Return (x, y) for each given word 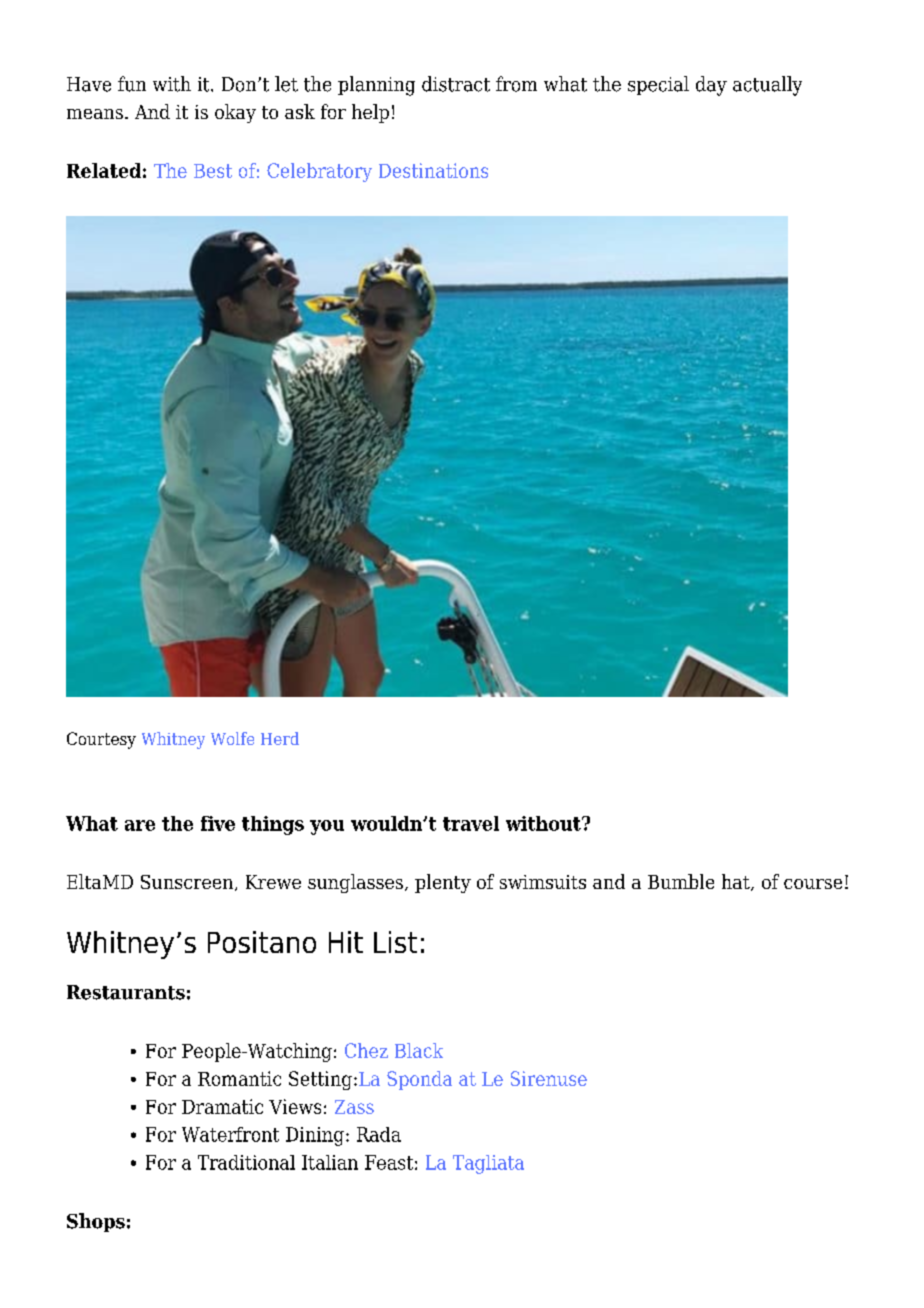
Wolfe (232, 738)
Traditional (246, 1162)
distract (456, 84)
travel (471, 823)
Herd (280, 738)
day (711, 86)
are (140, 825)
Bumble (681, 881)
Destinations (433, 170)
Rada (379, 1134)
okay (235, 113)
